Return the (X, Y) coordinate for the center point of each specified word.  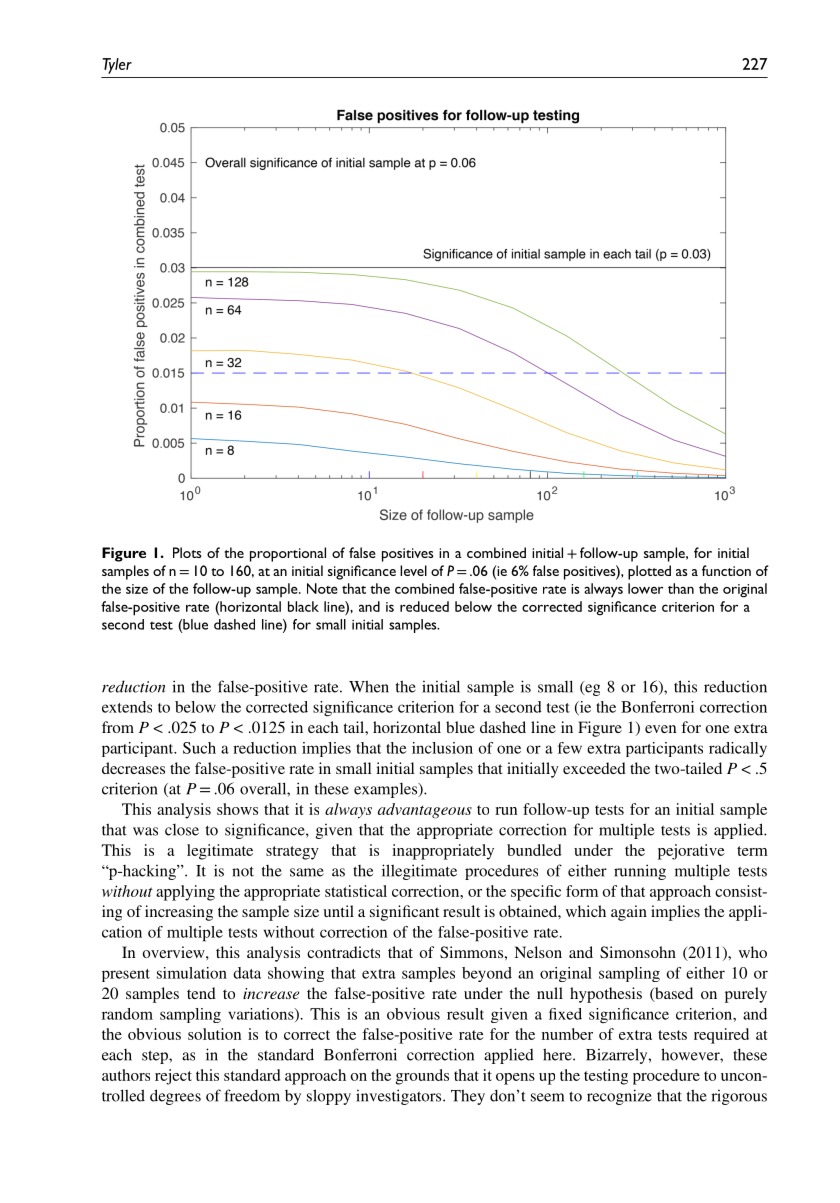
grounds (422, 1077)
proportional (288, 554)
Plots (187, 552)
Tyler (117, 66)
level (413, 570)
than (681, 588)
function (726, 570)
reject (173, 1077)
